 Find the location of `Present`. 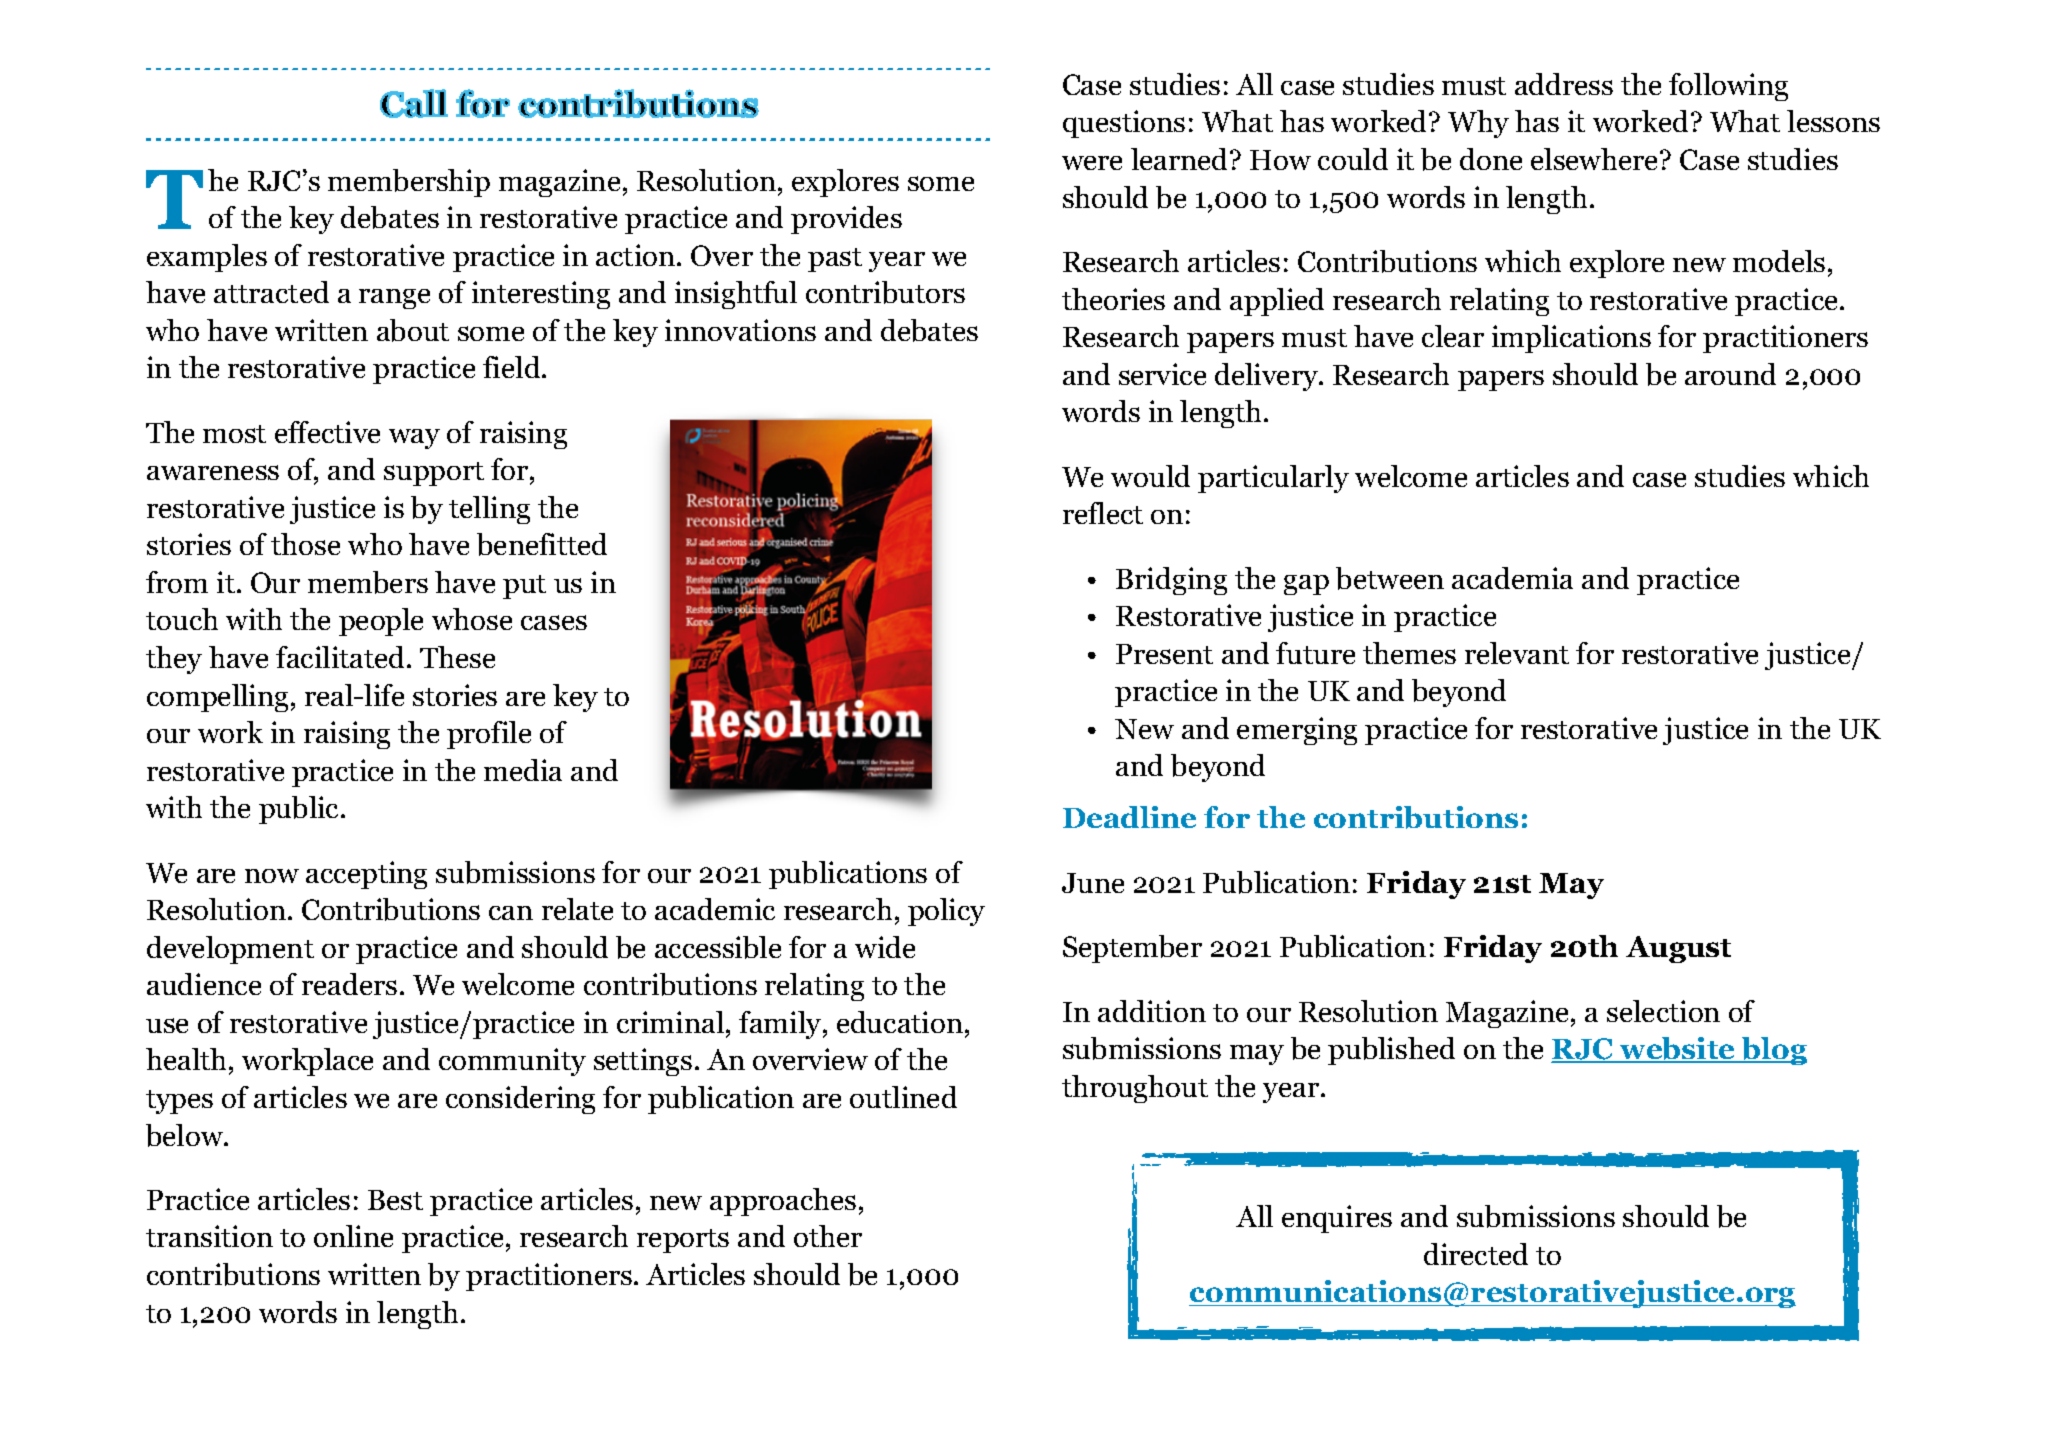

Present is located at coordinates (1164, 654).
